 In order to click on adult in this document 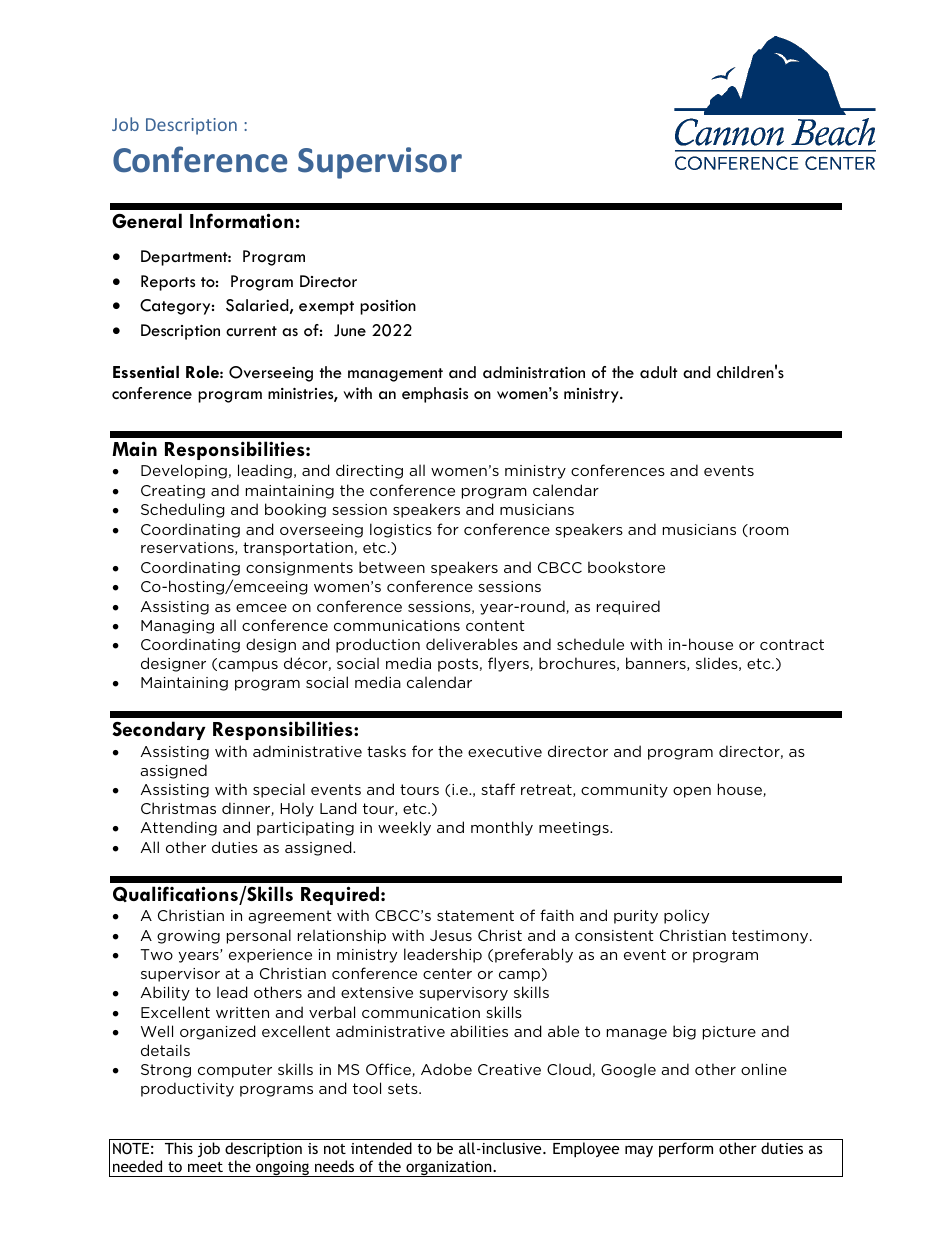, I will do `click(659, 372)`.
